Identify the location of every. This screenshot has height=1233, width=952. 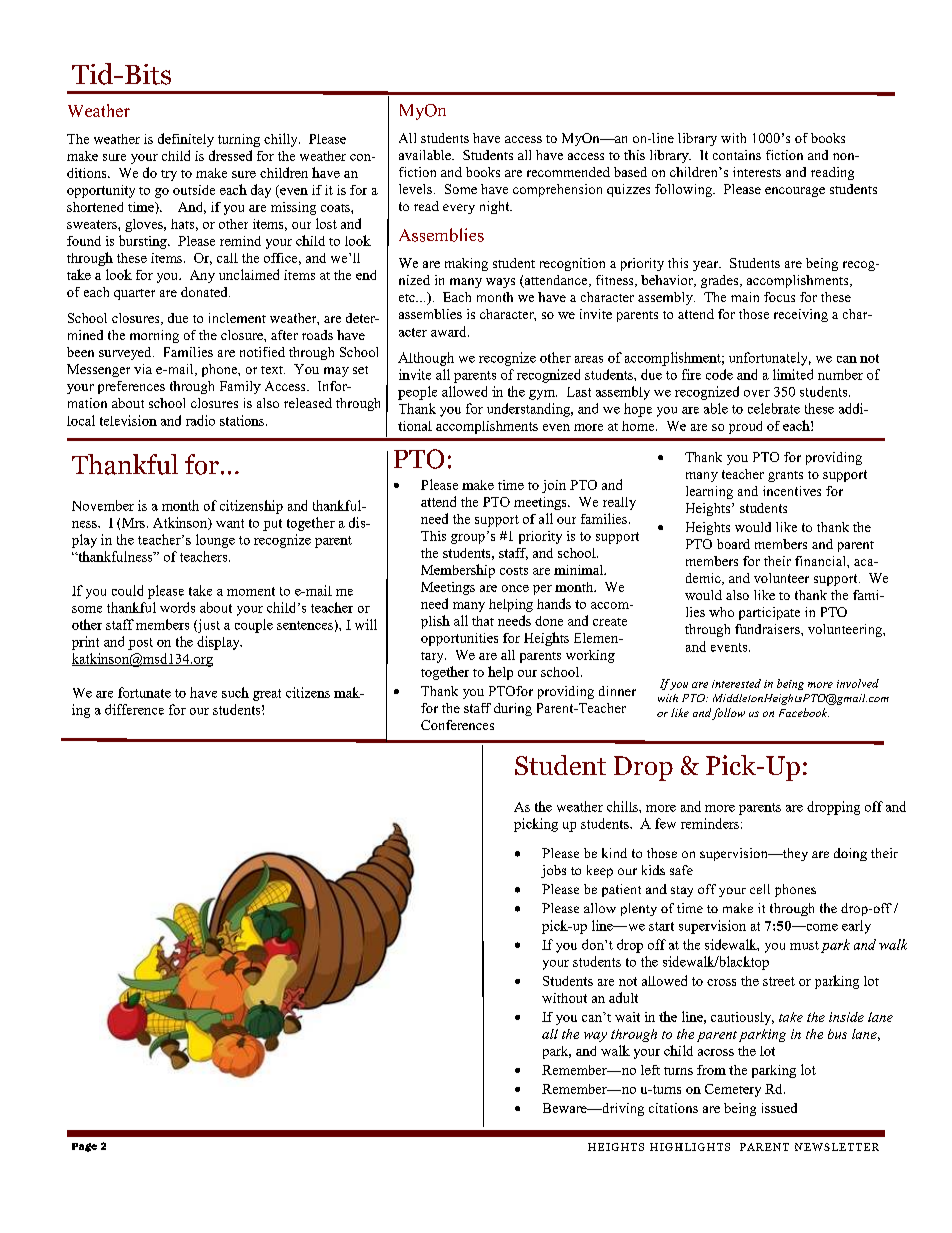
(459, 209).
